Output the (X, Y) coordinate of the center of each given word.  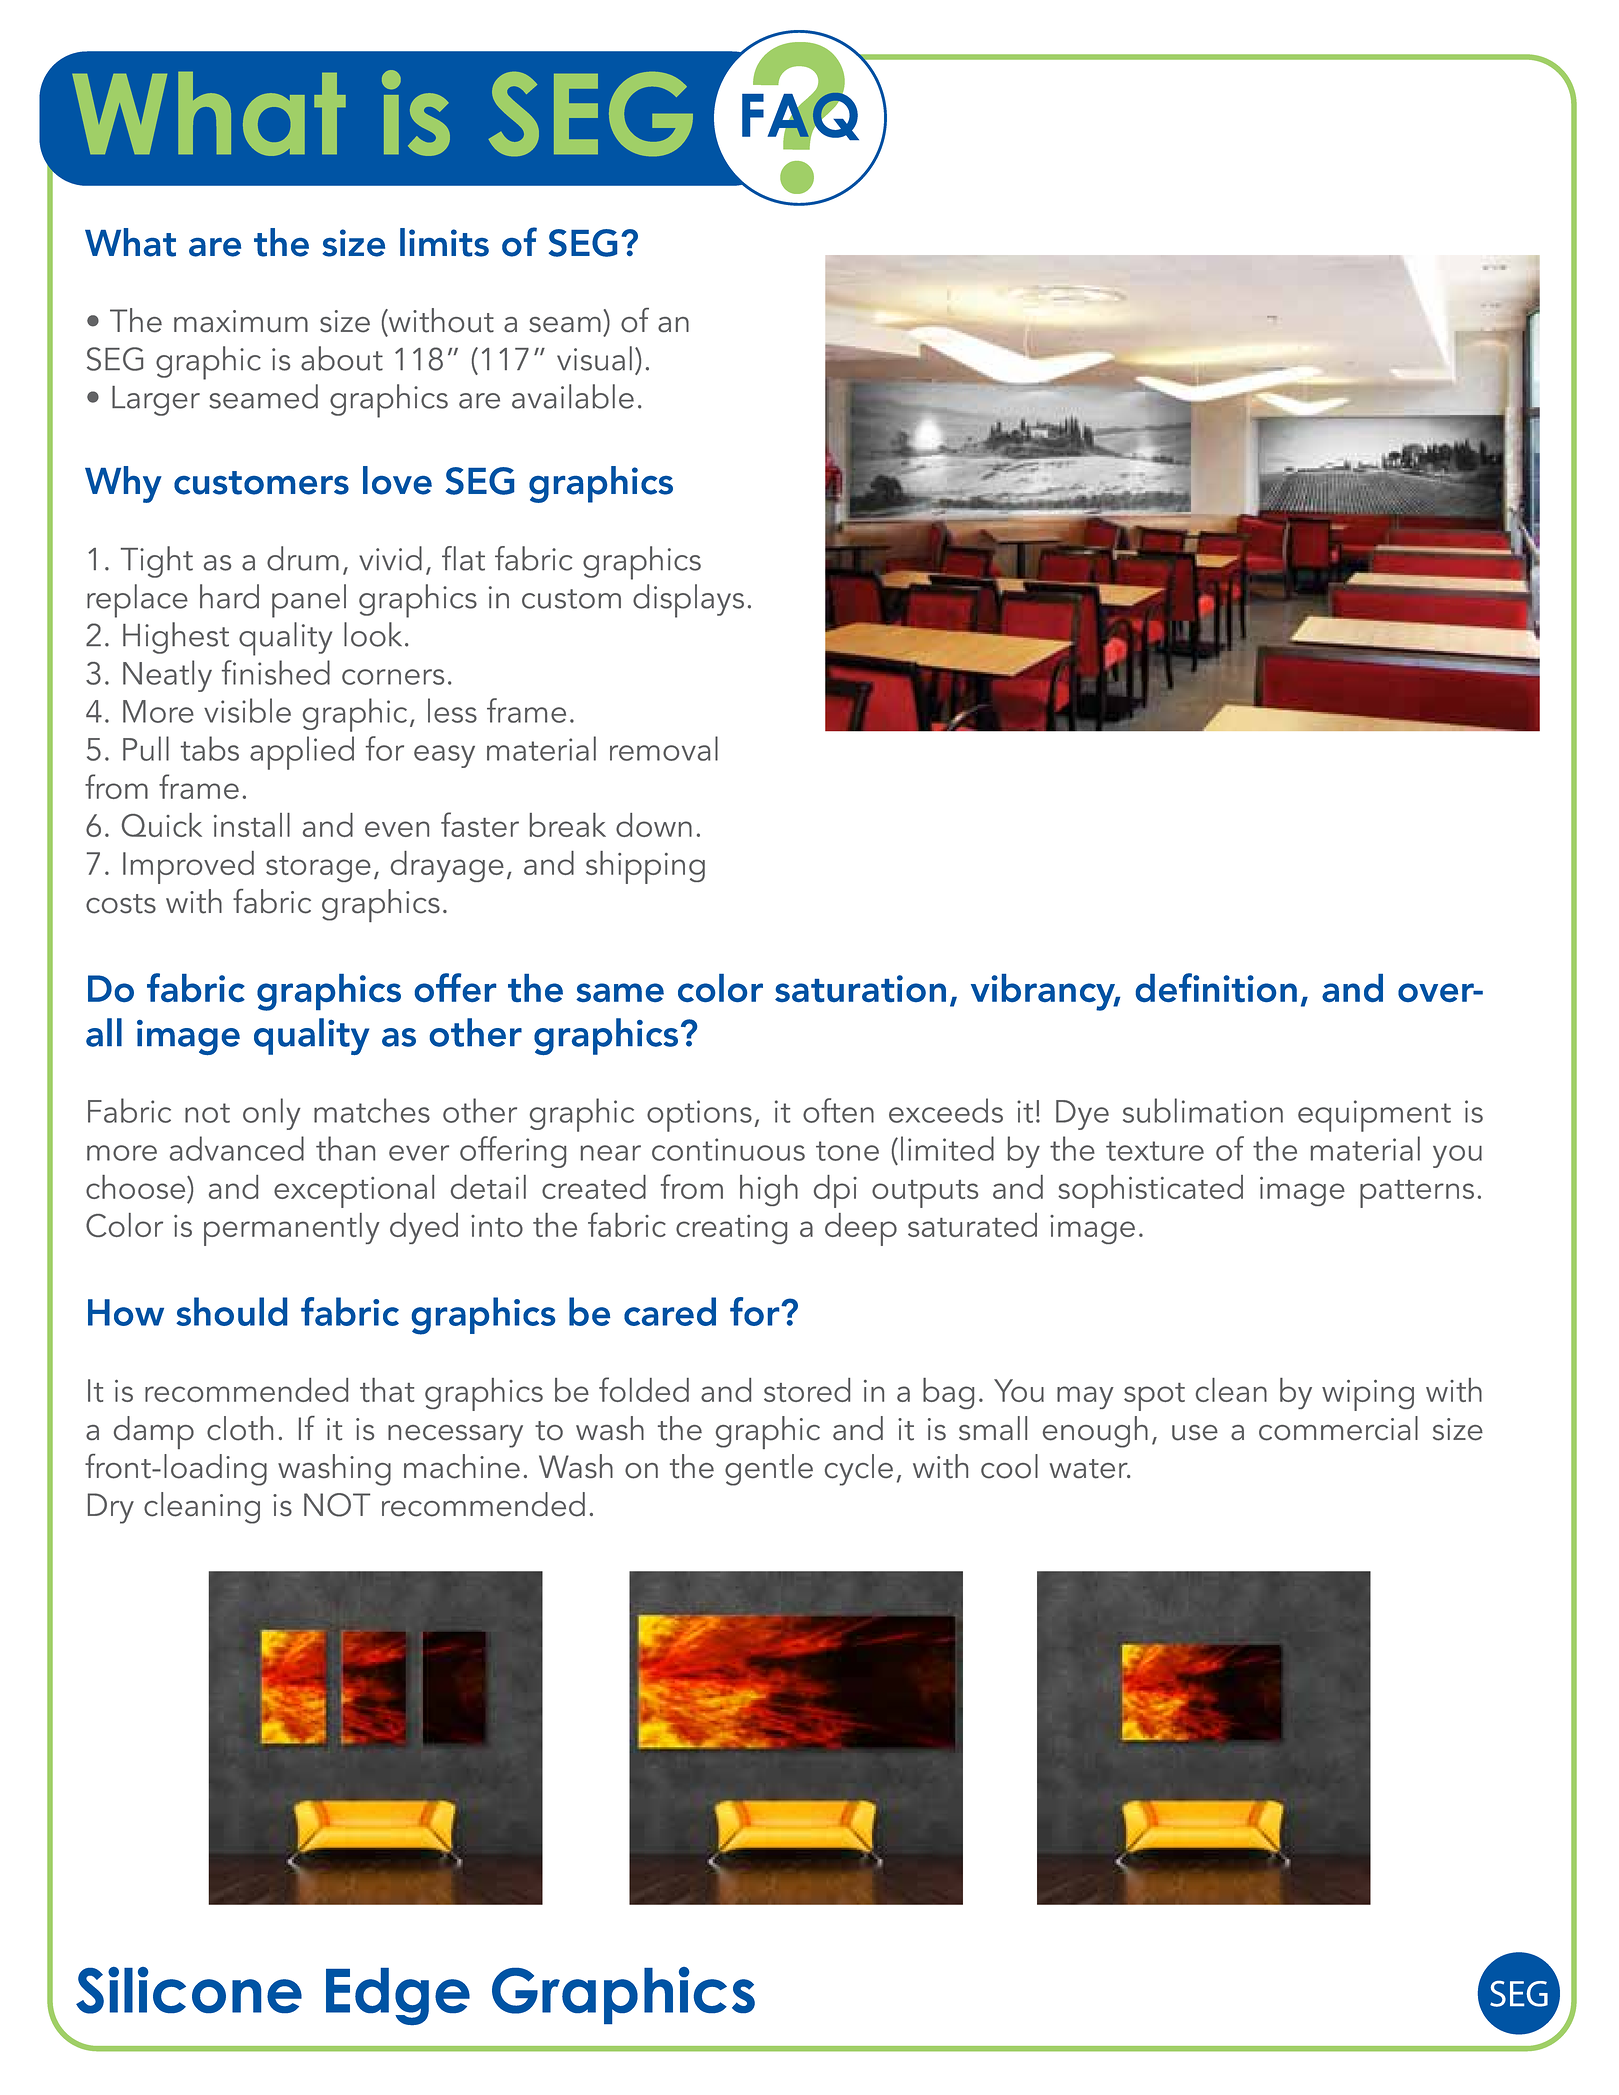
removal (664, 748)
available (573, 396)
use (1195, 1433)
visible (247, 710)
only (272, 1114)
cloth (240, 1428)
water (1089, 1469)
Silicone (189, 1990)
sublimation (1203, 1110)
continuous (728, 1149)
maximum (241, 321)
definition (1216, 987)
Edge (398, 1996)
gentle (769, 1470)
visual (594, 358)
